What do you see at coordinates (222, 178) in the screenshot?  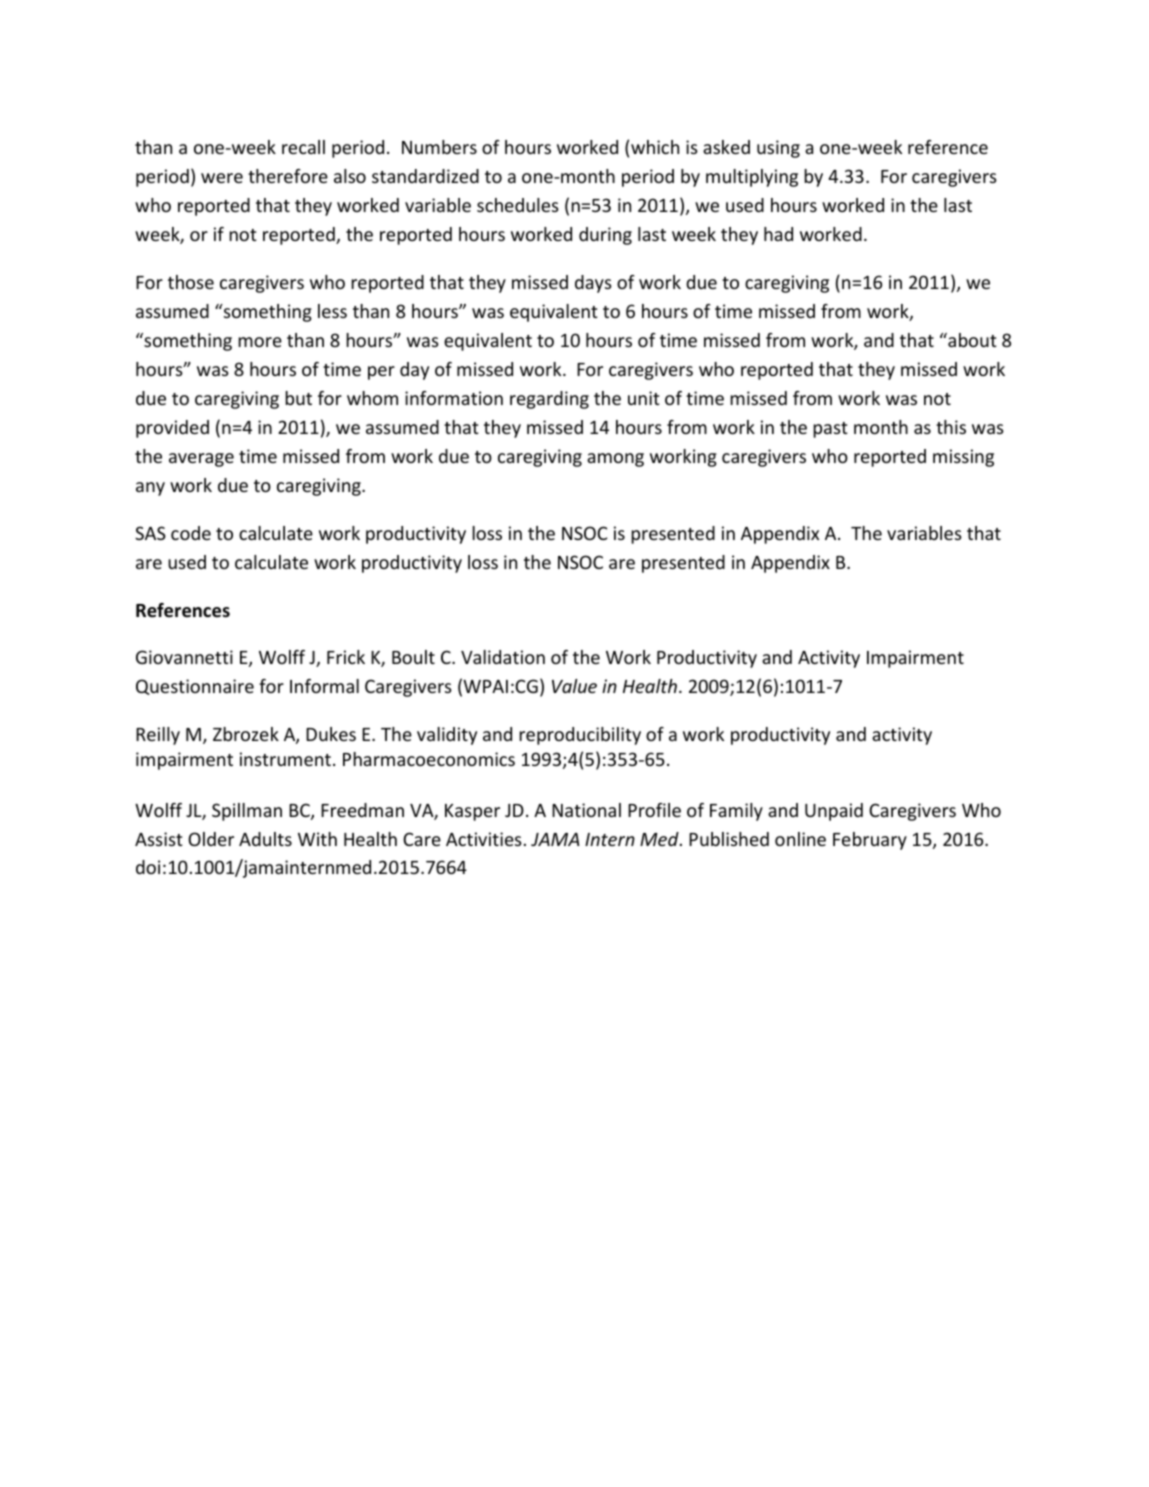 I see `were` at bounding box center [222, 178].
